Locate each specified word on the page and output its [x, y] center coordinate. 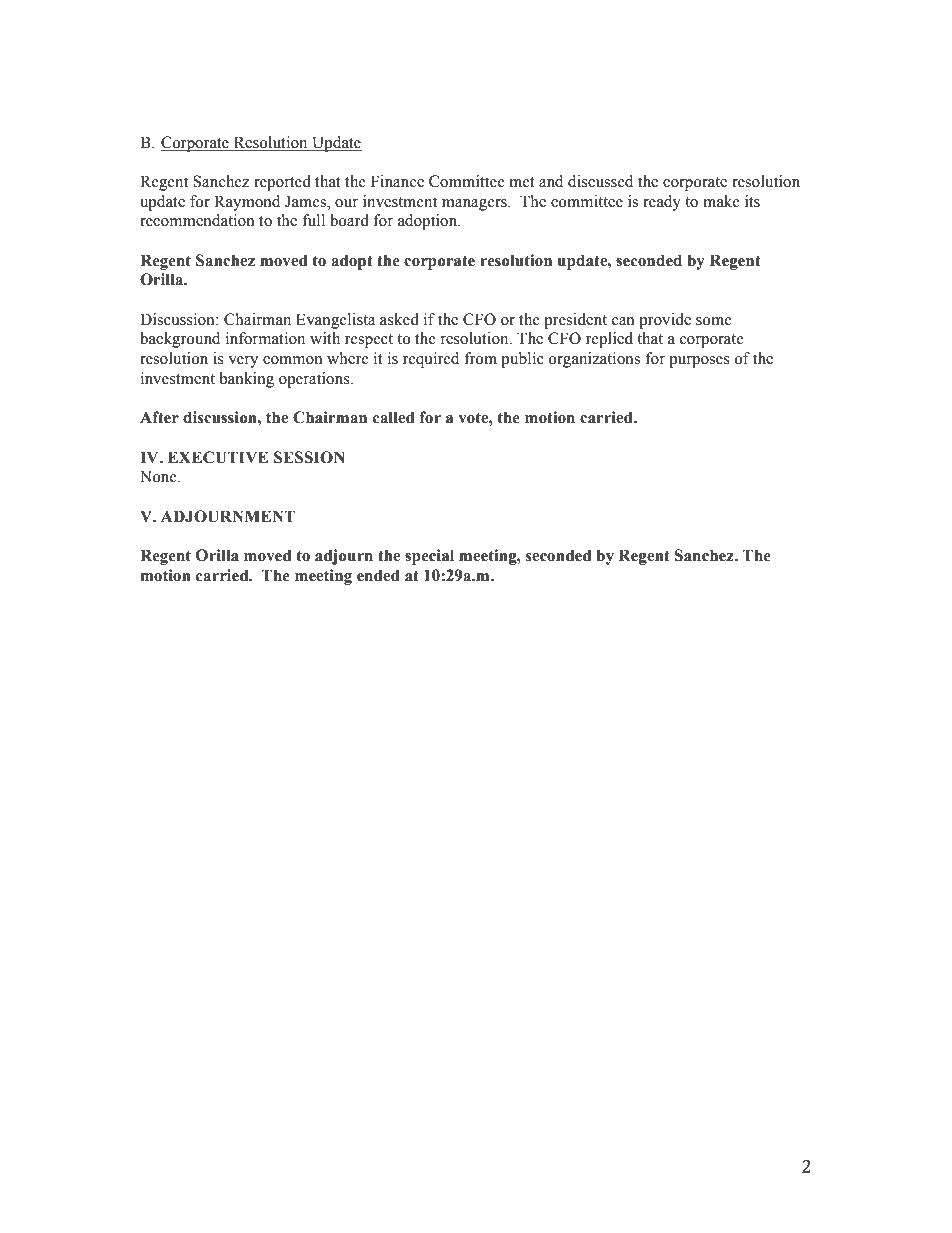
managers [475, 205]
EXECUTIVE [218, 457]
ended [378, 575]
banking [247, 380]
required [431, 360]
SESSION [309, 457]
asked [399, 319]
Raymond [247, 203]
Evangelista [335, 321]
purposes [699, 362]
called [394, 417]
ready [662, 203]
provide [665, 321]
